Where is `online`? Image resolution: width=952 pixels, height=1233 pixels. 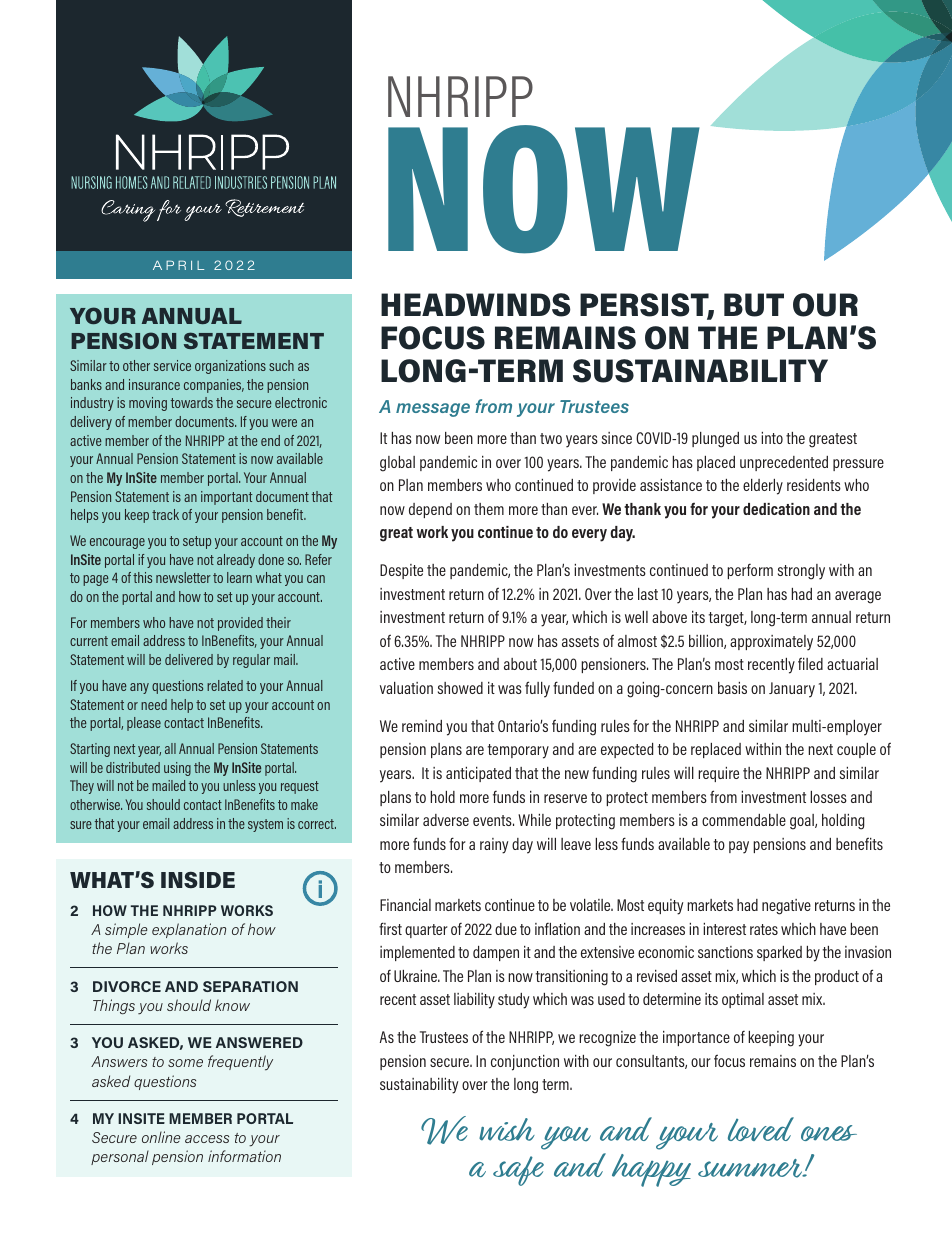
online is located at coordinates (161, 1137).
